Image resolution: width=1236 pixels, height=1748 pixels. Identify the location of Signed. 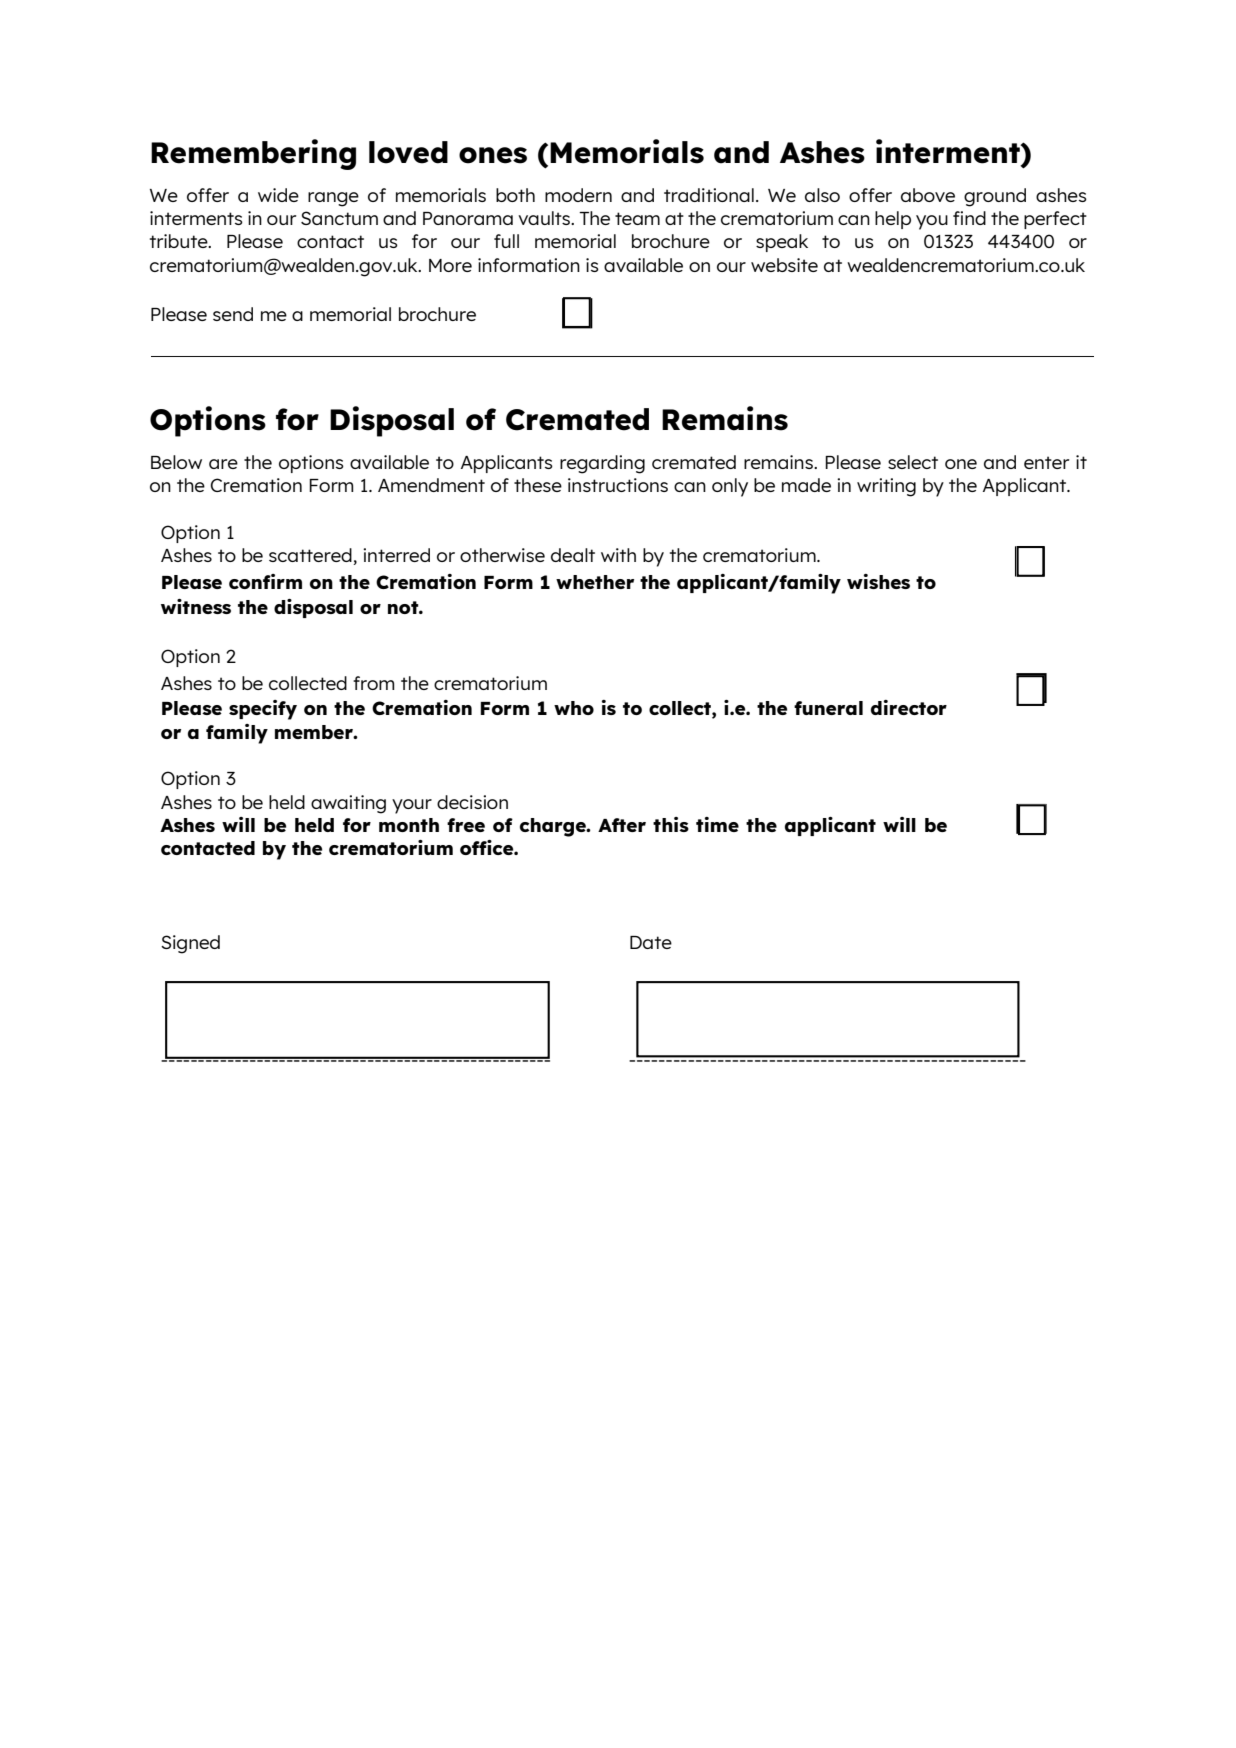
(190, 944).
